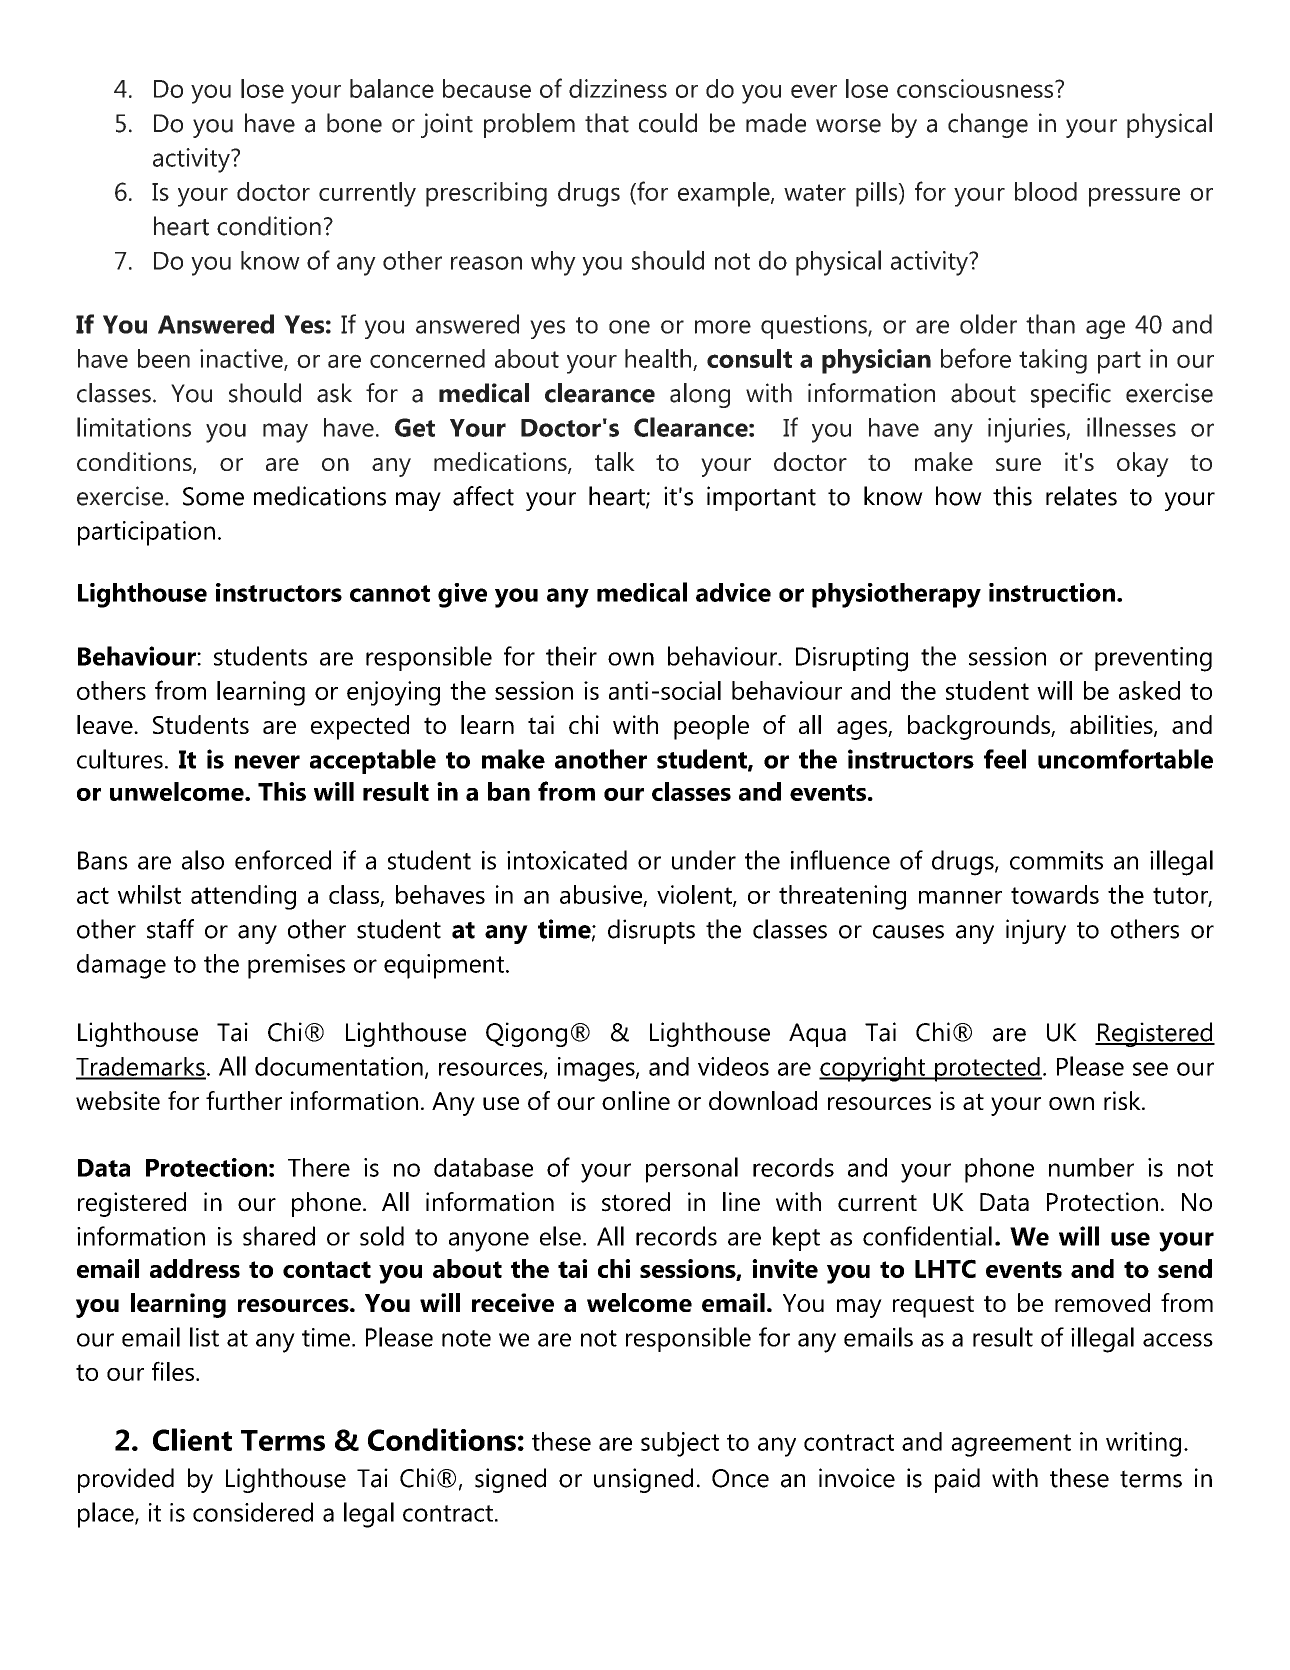 This screenshot has height=1670, width=1290. What do you see at coordinates (253, 1512) in the screenshot?
I see `considered` at bounding box center [253, 1512].
